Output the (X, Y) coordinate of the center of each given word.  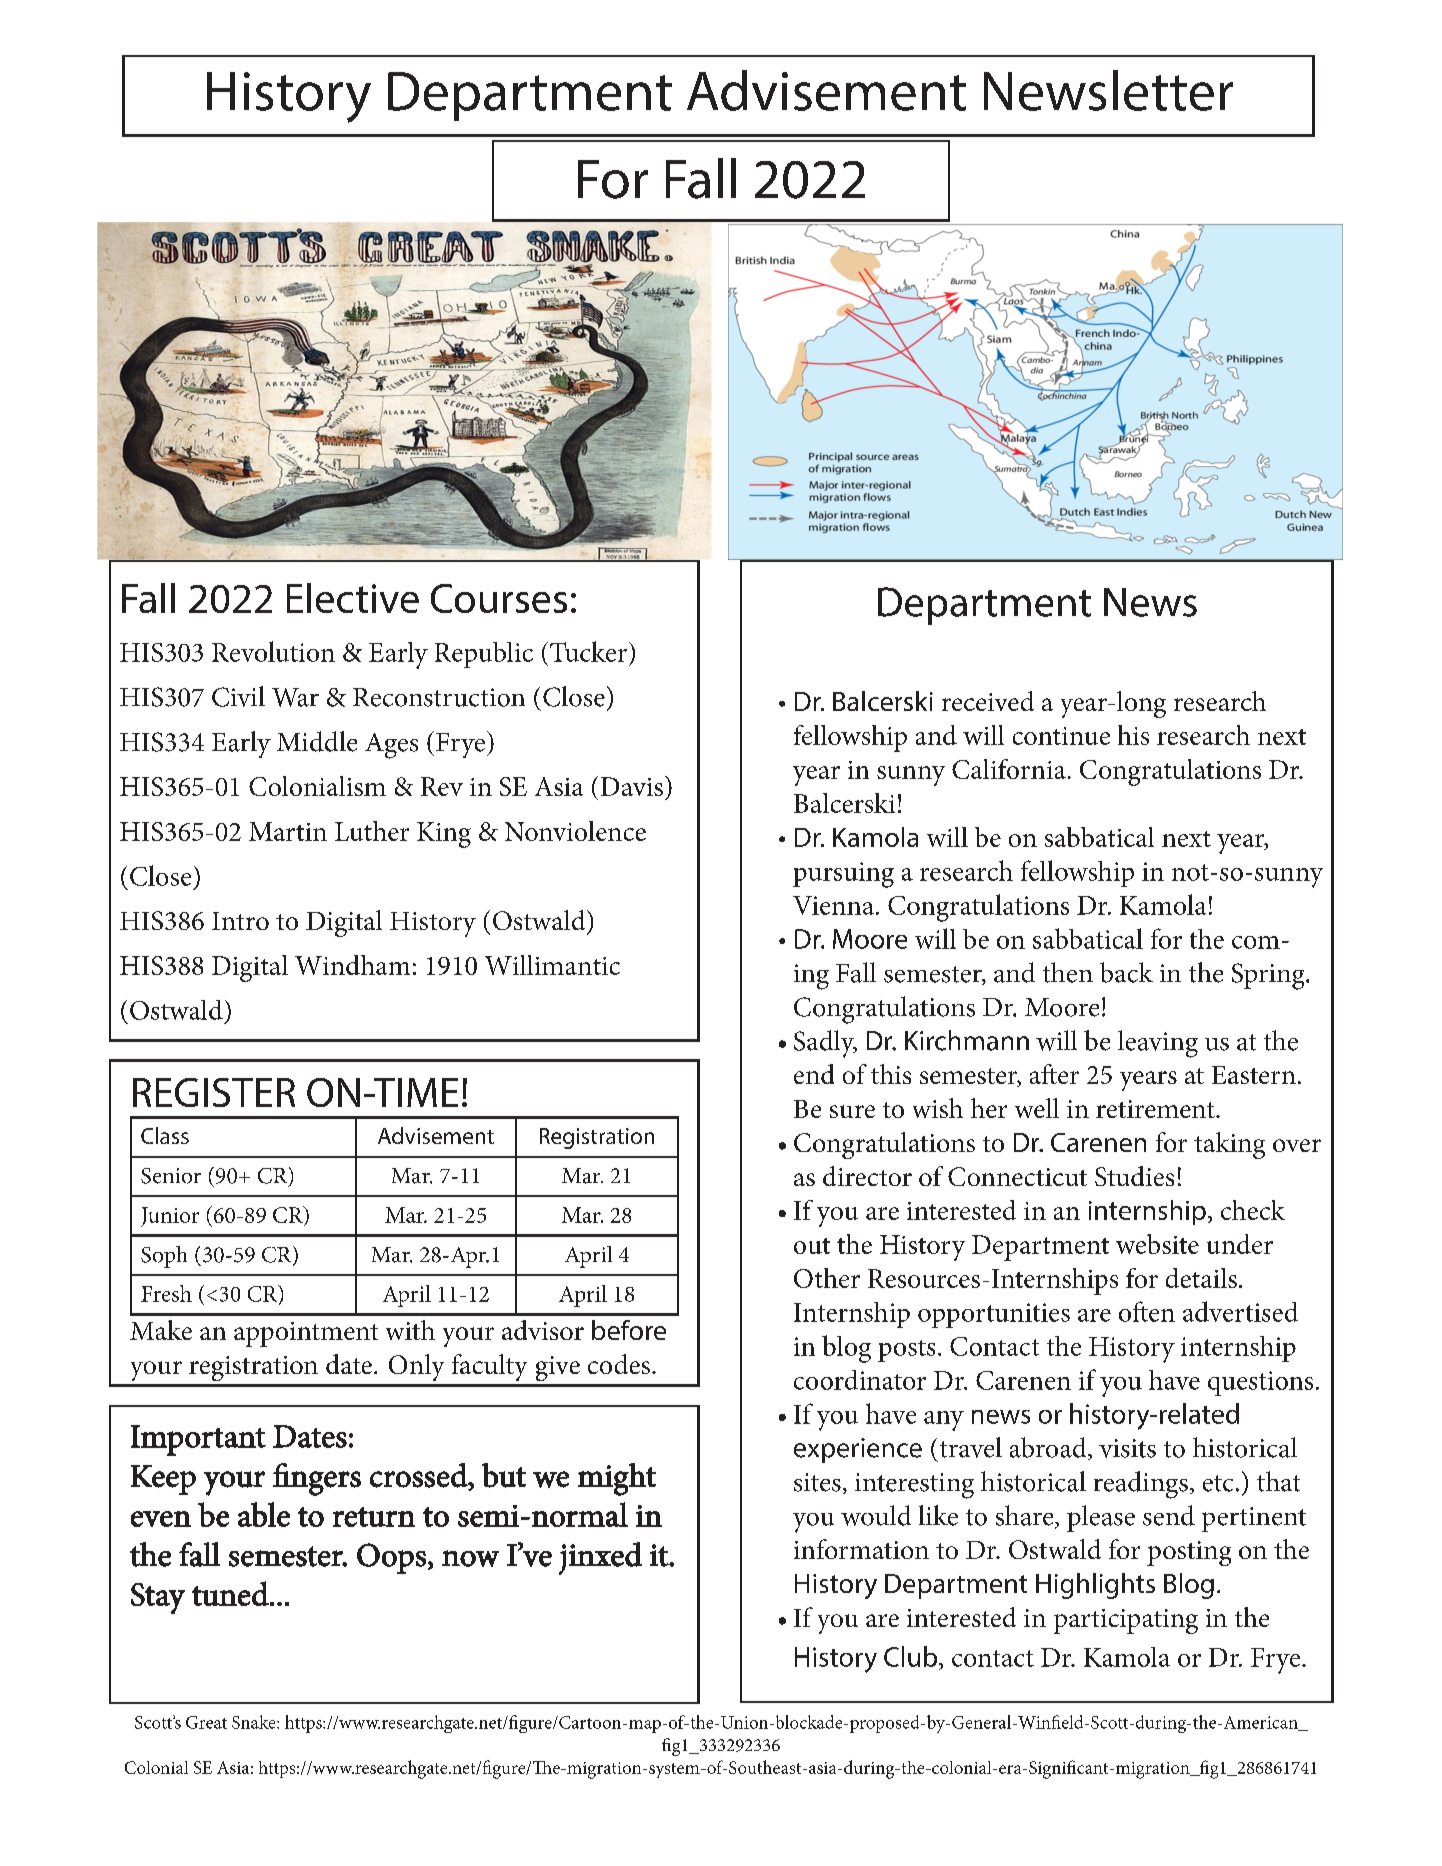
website (1157, 1244)
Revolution (273, 651)
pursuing (843, 875)
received (988, 701)
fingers (317, 1479)
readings (1141, 1485)
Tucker (590, 651)
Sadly (825, 1044)
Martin (288, 831)
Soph (164, 1257)
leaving (1158, 1044)
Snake (255, 1722)
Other (827, 1278)
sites (817, 1482)
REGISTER (214, 1092)
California (1009, 769)
